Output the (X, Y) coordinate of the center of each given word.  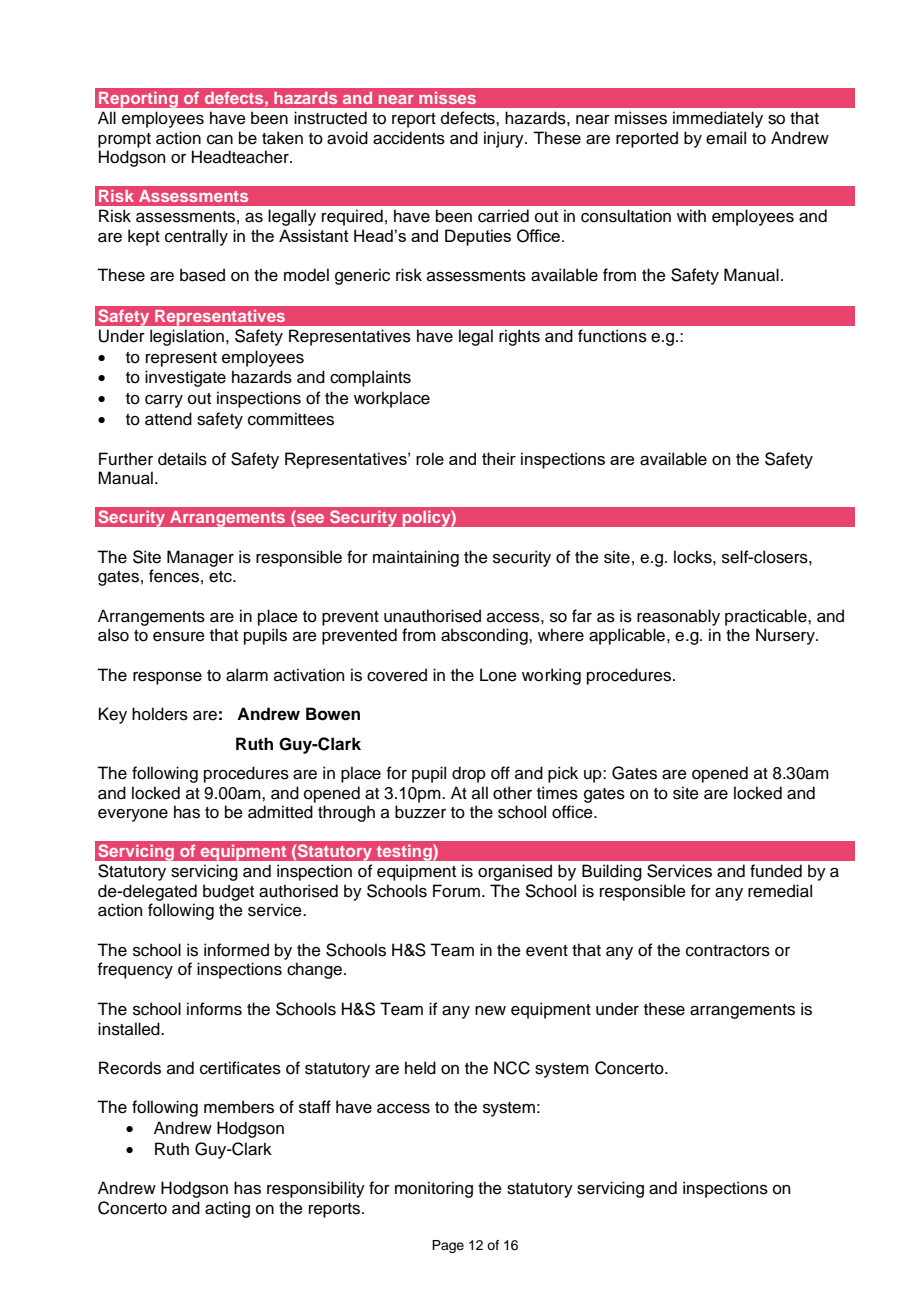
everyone (133, 815)
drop (469, 774)
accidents (409, 138)
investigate (185, 378)
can (220, 140)
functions (612, 336)
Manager (200, 558)
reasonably (678, 617)
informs (214, 1009)
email (726, 138)
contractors (728, 951)
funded (776, 871)
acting (227, 1209)
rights (519, 337)
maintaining (416, 558)
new (490, 1011)
